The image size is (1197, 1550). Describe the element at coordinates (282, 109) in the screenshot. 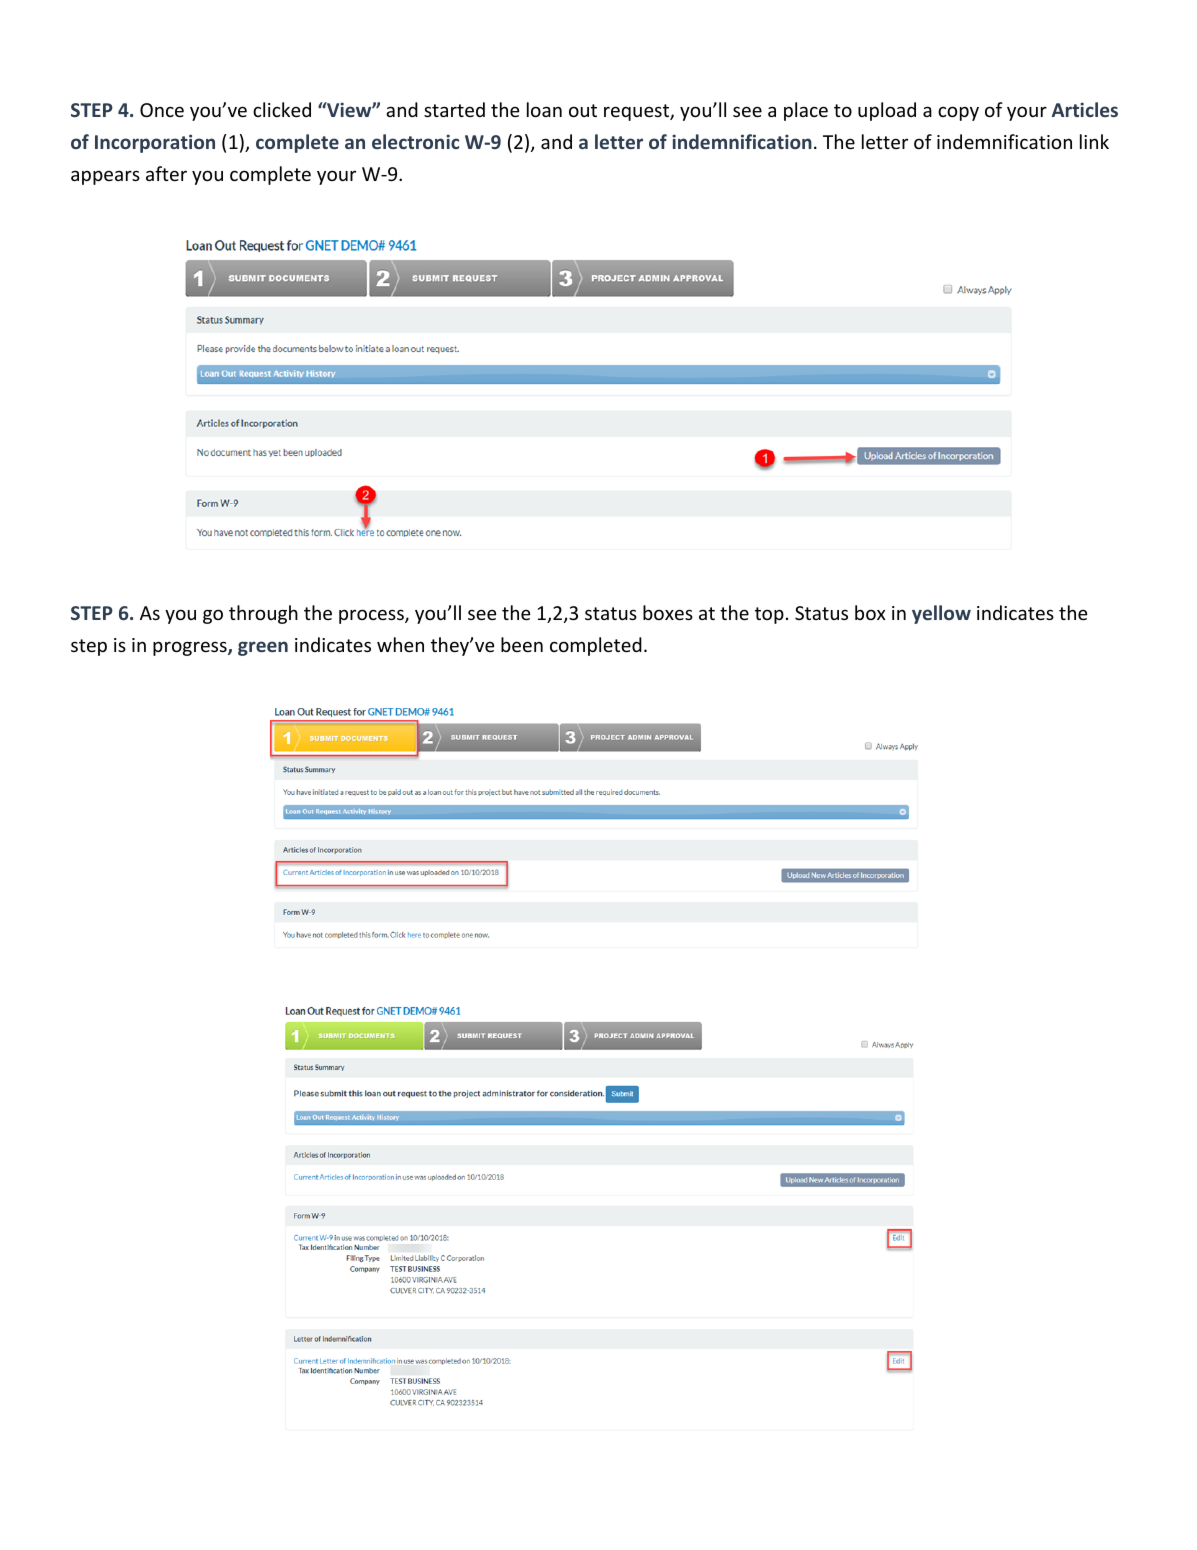

I see `clicked` at that location.
